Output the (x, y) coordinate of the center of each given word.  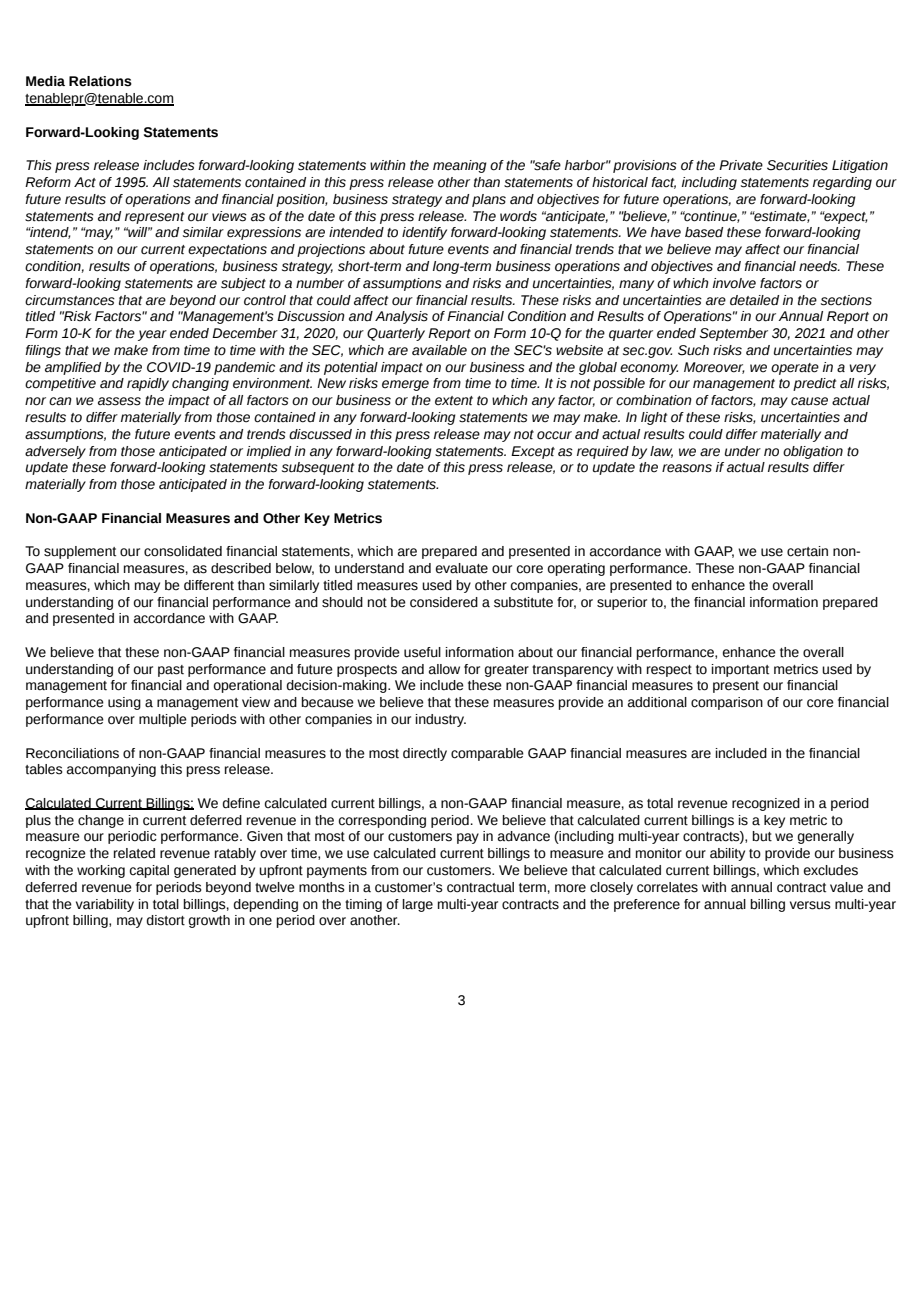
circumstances (70, 300)
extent (454, 401)
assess (119, 401)
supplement (80, 552)
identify (424, 233)
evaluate (462, 568)
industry (441, 720)
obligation (813, 452)
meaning (460, 166)
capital (149, 871)
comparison (727, 703)
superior (622, 603)
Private (741, 165)
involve (734, 283)
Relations (100, 81)
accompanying (111, 770)
